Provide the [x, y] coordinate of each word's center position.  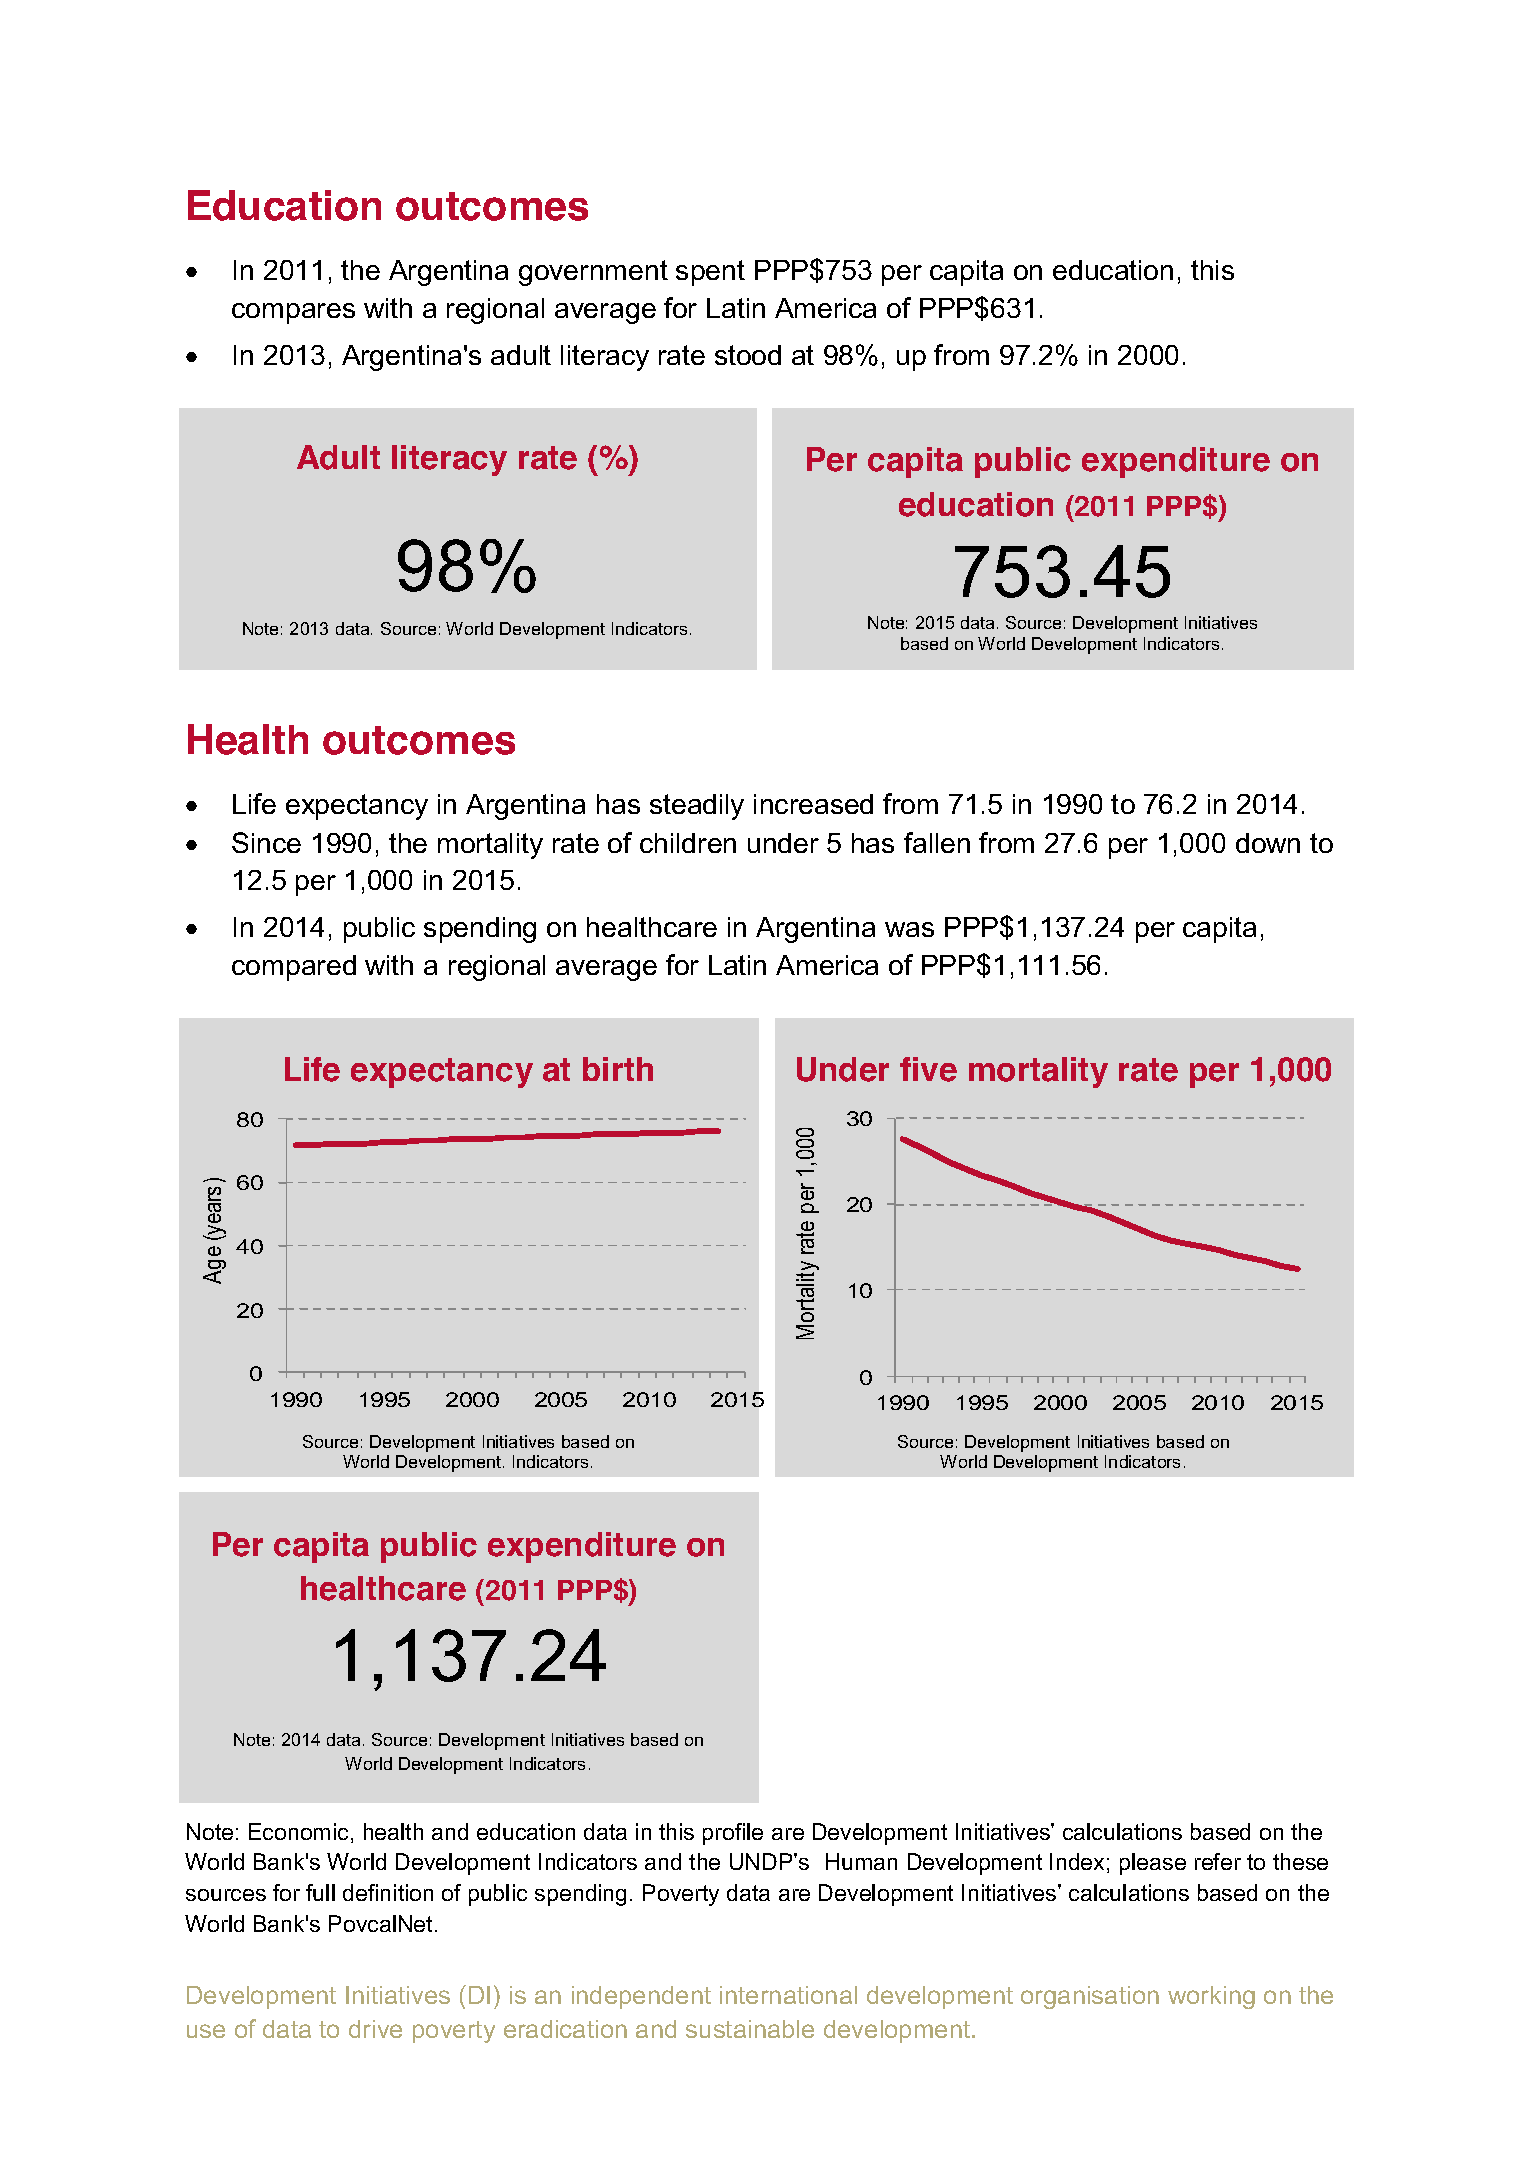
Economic [298, 1831]
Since [266, 842]
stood [748, 355]
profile [733, 1834]
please [1153, 1864]
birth [618, 1069]
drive [375, 2029]
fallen [937, 842]
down [1268, 843]
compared [294, 968]
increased [813, 804]
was [909, 929]
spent [710, 273]
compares [293, 313]
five [928, 1069]
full [320, 1892]
